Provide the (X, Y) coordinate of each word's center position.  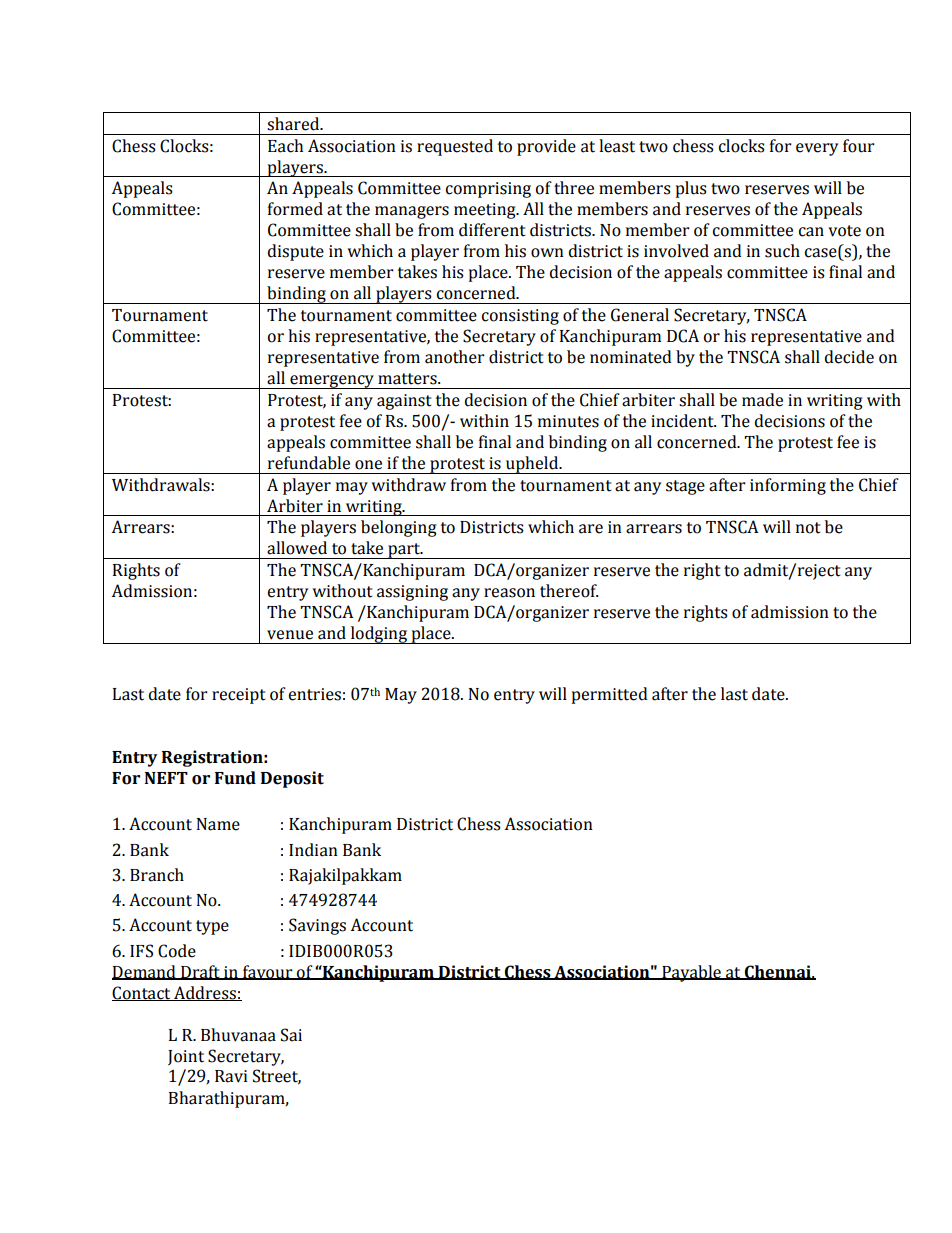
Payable (691, 973)
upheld (532, 465)
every (817, 149)
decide (849, 357)
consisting (520, 317)
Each (285, 146)
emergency (332, 382)
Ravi (231, 1076)
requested (455, 147)
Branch (157, 875)
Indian (313, 850)
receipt (239, 696)
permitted (610, 695)
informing (788, 486)
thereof (569, 591)
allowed (297, 548)
